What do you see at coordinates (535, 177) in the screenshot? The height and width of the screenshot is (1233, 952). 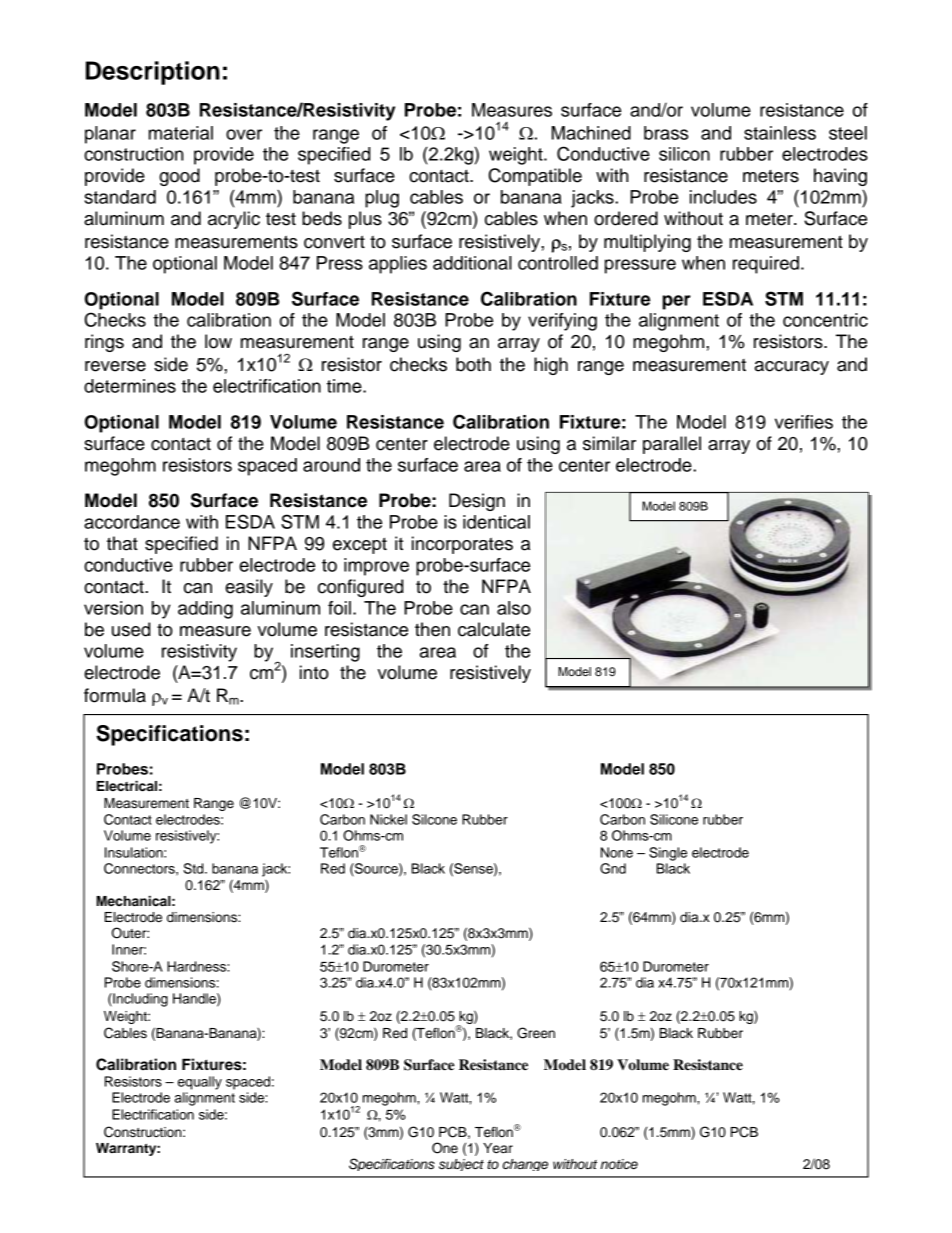 I see `Compatible` at bounding box center [535, 177].
